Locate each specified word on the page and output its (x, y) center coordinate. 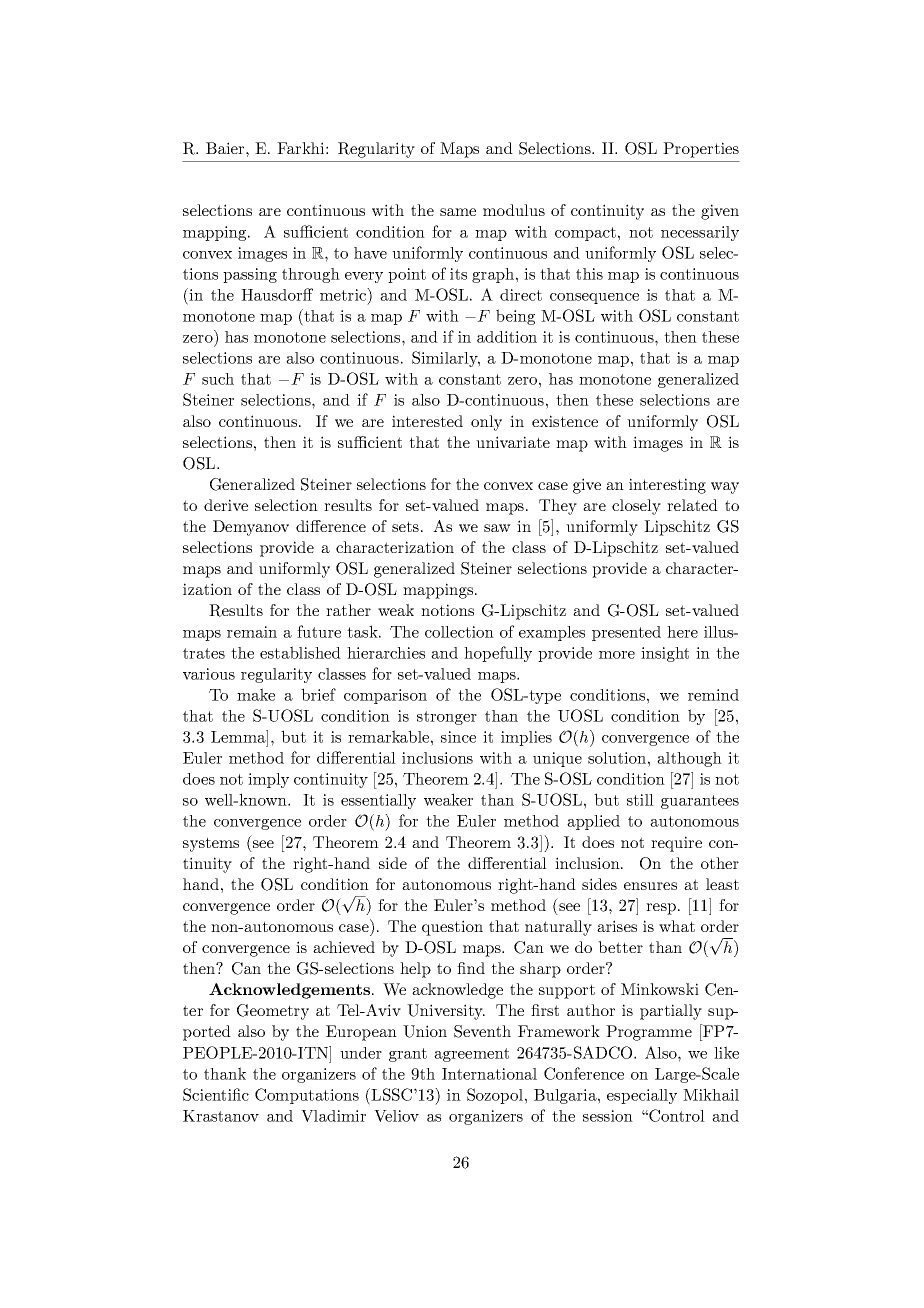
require (676, 844)
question (452, 928)
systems (211, 844)
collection (459, 632)
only (486, 423)
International (489, 1074)
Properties (701, 150)
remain (252, 632)
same (458, 212)
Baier (226, 148)
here (682, 632)
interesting (667, 486)
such (218, 379)
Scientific (216, 1094)
